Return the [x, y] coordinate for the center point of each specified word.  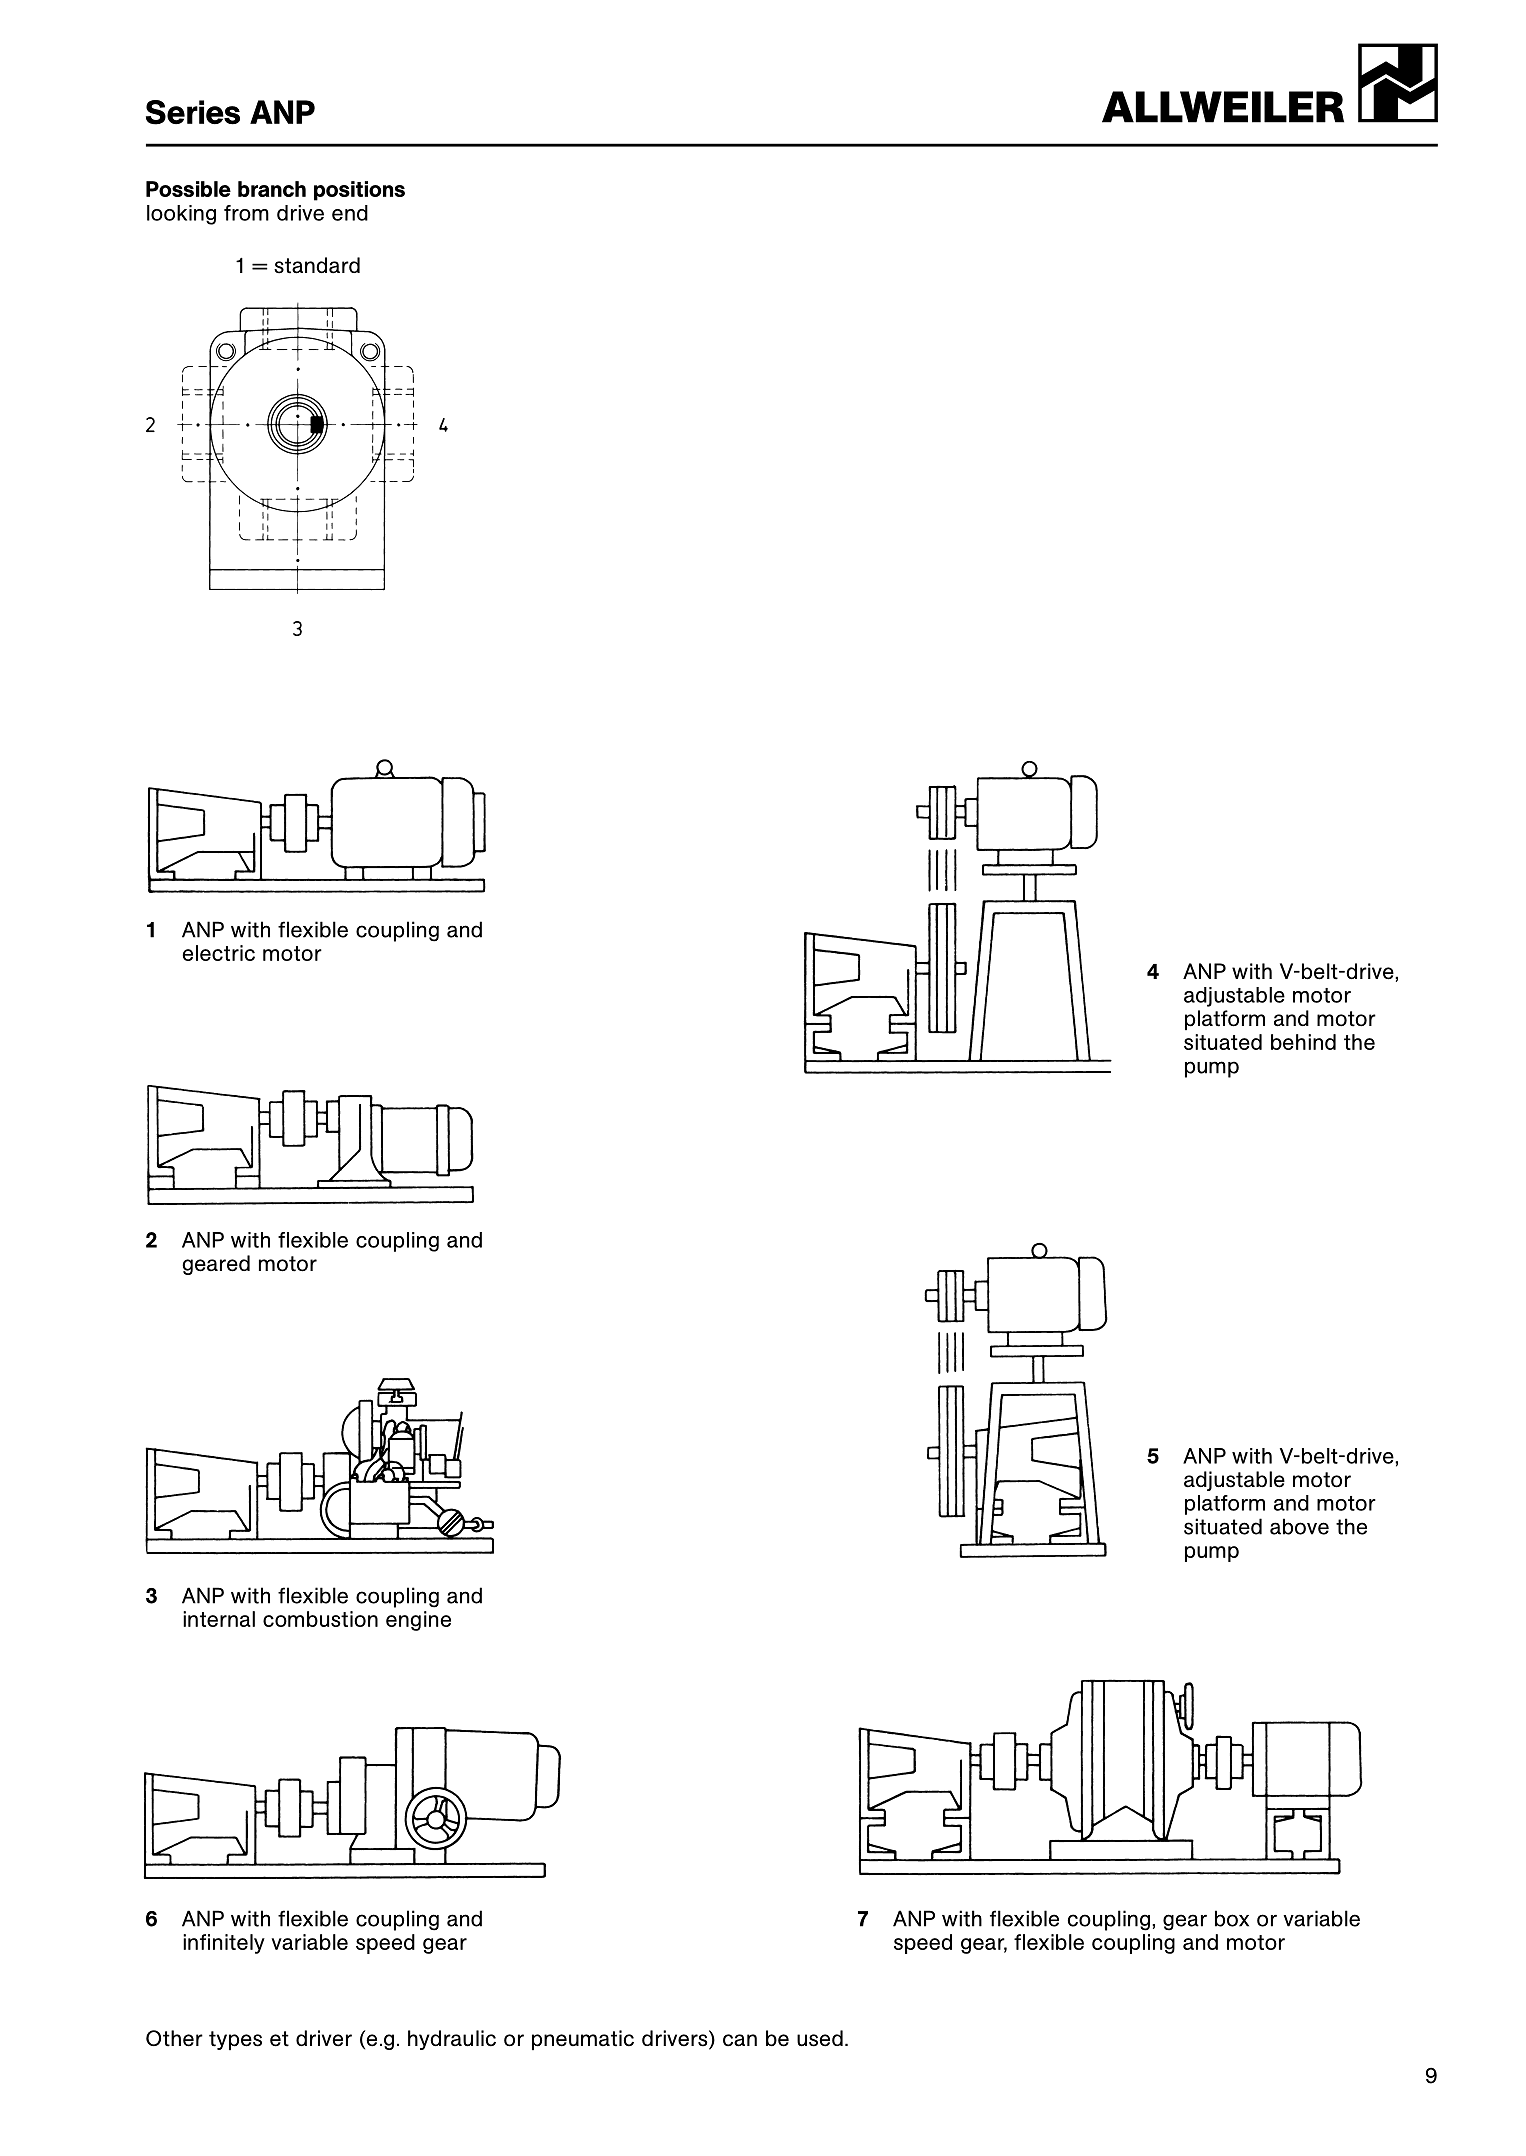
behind [1303, 1042]
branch [272, 189]
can [740, 2040]
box [1232, 1918]
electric [218, 953]
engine [418, 1621]
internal [219, 1619]
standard [317, 265]
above [1299, 1526]
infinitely [224, 1944]
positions [359, 191]
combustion [320, 1619]
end [350, 213]
